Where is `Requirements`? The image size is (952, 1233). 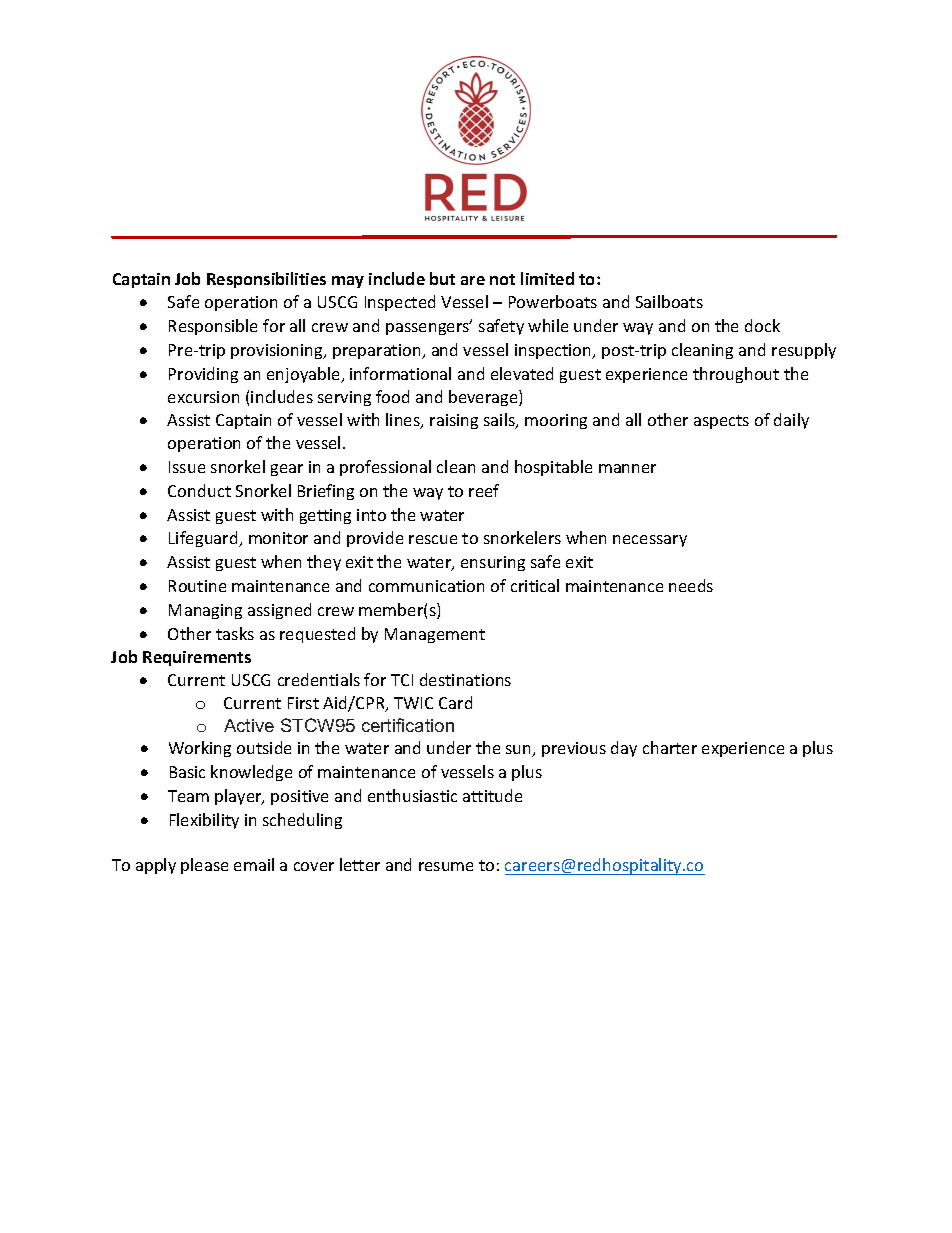 Requirements is located at coordinates (197, 658).
